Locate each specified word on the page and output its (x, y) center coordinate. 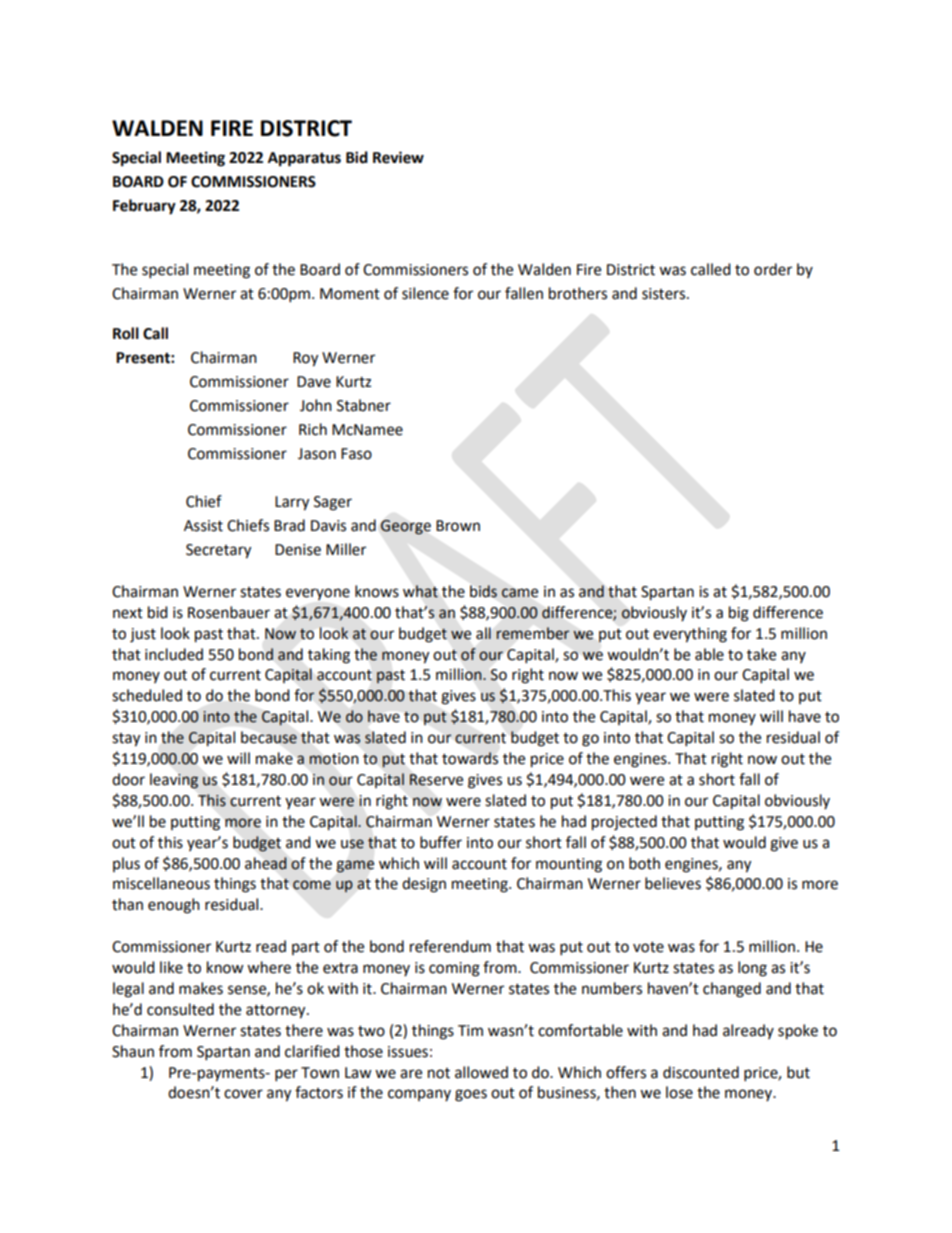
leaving (174, 781)
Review (398, 157)
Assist (203, 526)
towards (470, 758)
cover (243, 1094)
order (773, 269)
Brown (458, 526)
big (739, 614)
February (144, 207)
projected (624, 823)
